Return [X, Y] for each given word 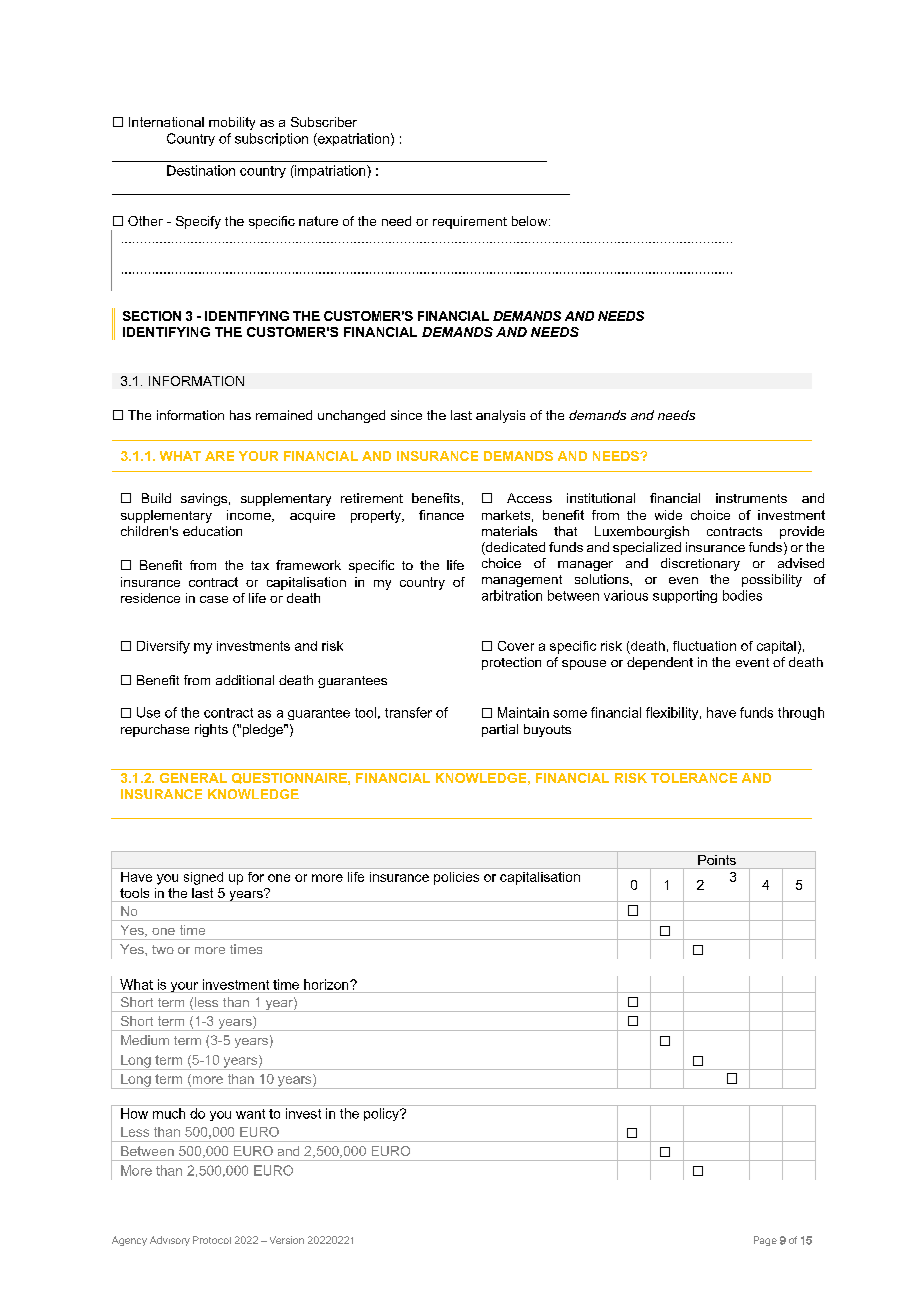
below [531, 221]
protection [511, 663]
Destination [201, 170]
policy [382, 1114]
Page [765, 1241]
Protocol [212, 1240]
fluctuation [704, 646]
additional [245, 680]
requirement [470, 222]
